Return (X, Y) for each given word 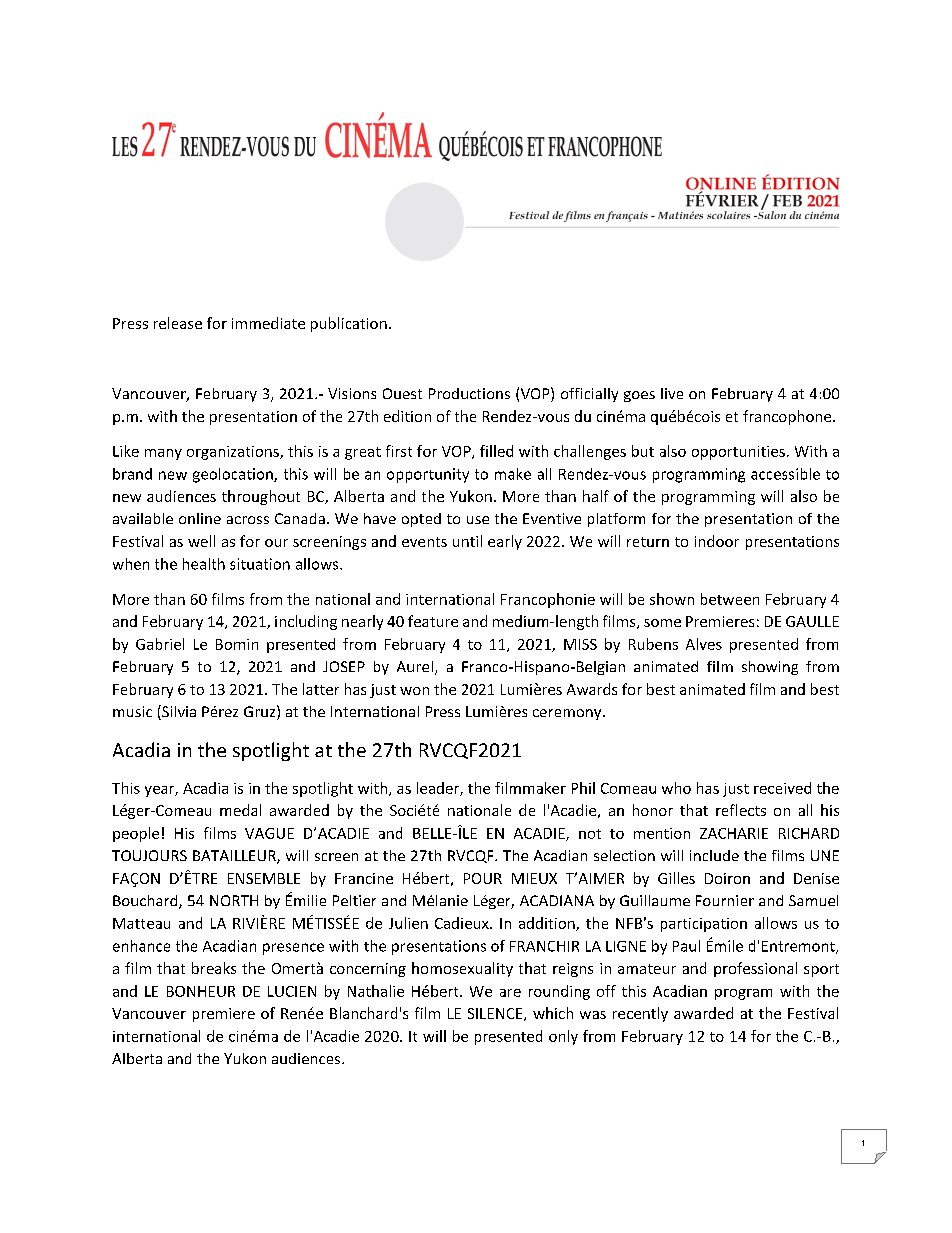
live (672, 393)
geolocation (234, 475)
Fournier (725, 900)
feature (433, 621)
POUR (483, 878)
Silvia (178, 712)
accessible (785, 474)
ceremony (568, 714)
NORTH (234, 900)
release (178, 323)
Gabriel (160, 644)
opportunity (428, 475)
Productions (469, 393)
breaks (214, 968)
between (730, 599)
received (782, 788)
